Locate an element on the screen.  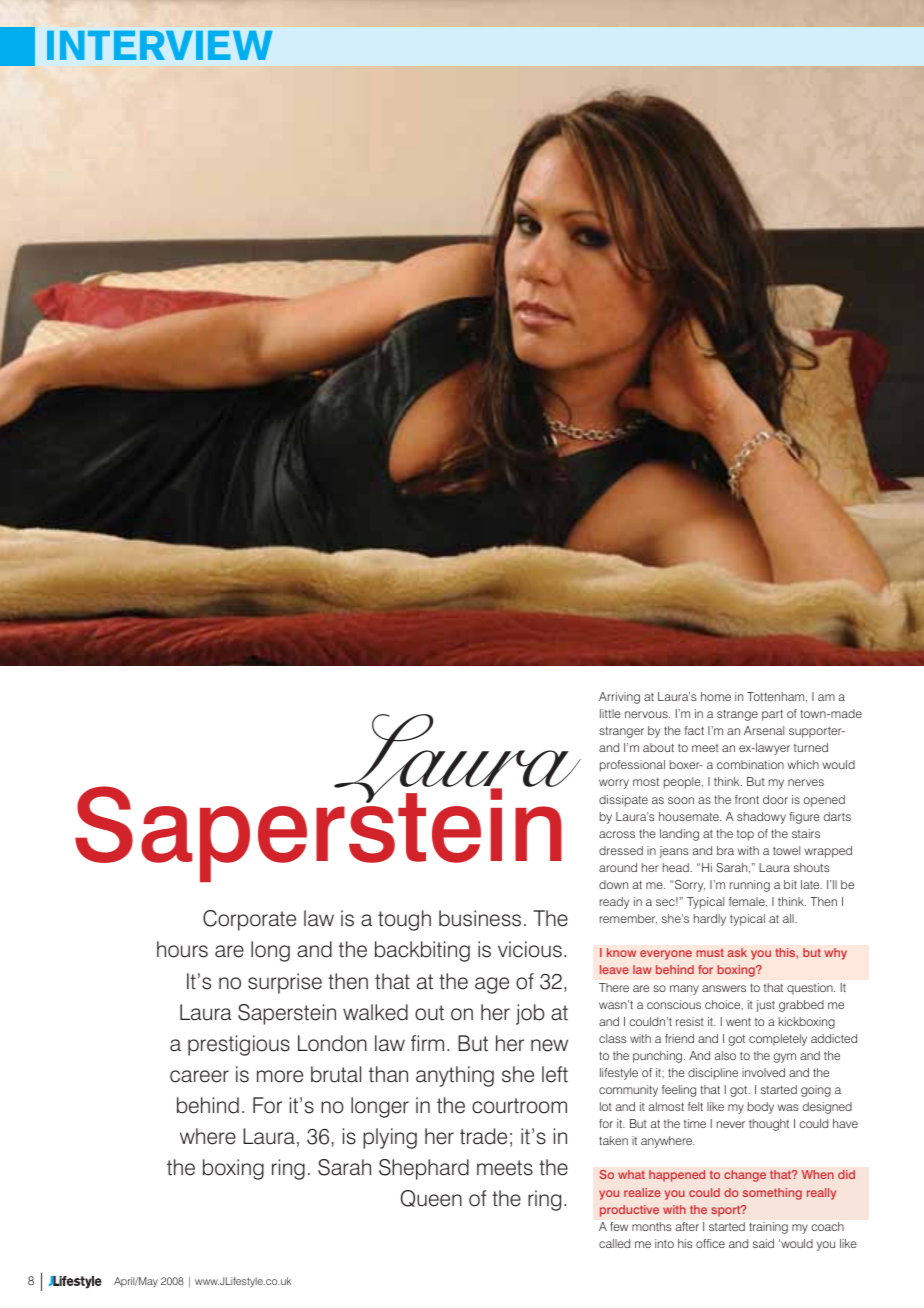
Corporate is located at coordinates (249, 920).
